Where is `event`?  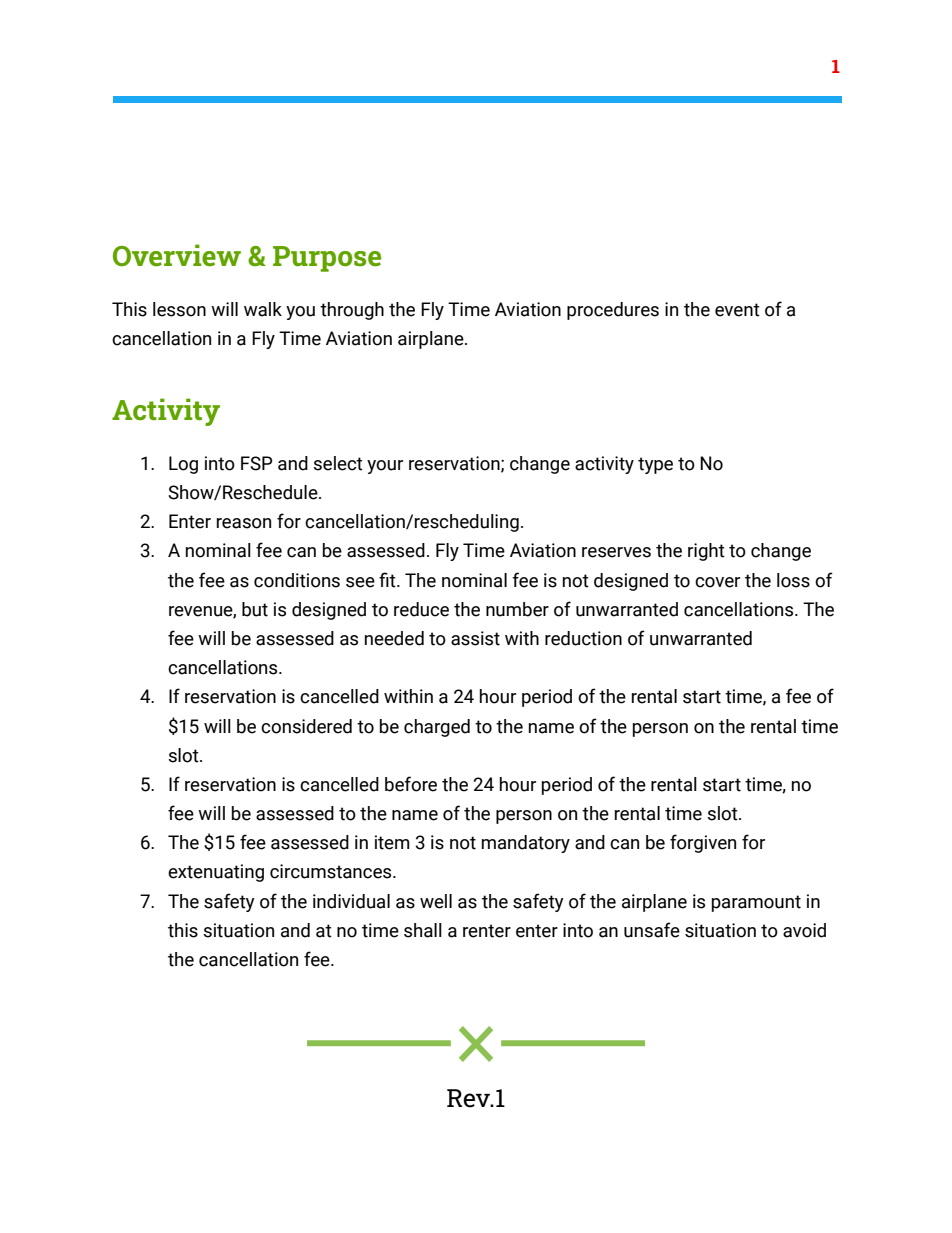 event is located at coordinates (737, 310).
